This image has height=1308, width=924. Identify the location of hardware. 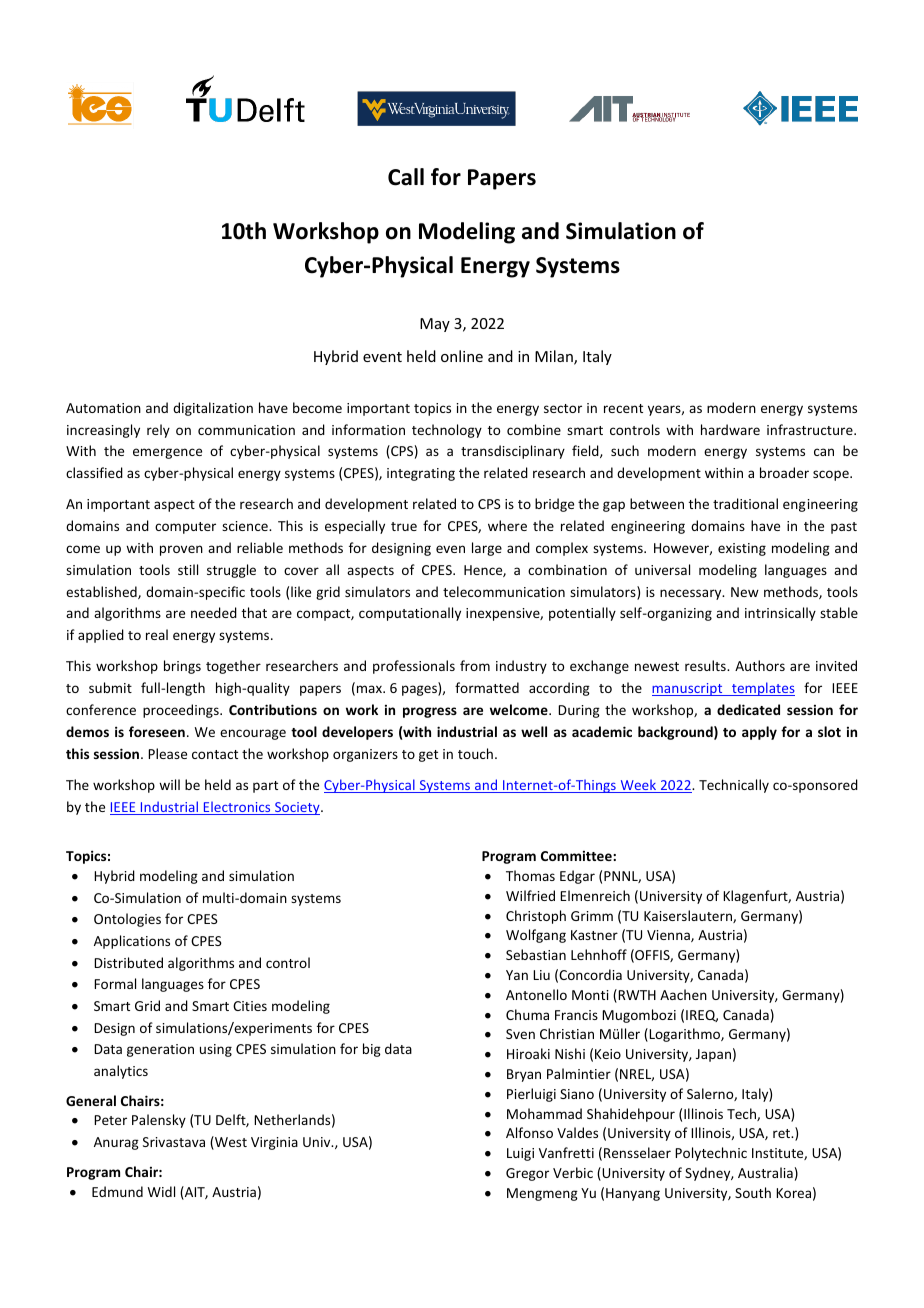
(730, 429).
